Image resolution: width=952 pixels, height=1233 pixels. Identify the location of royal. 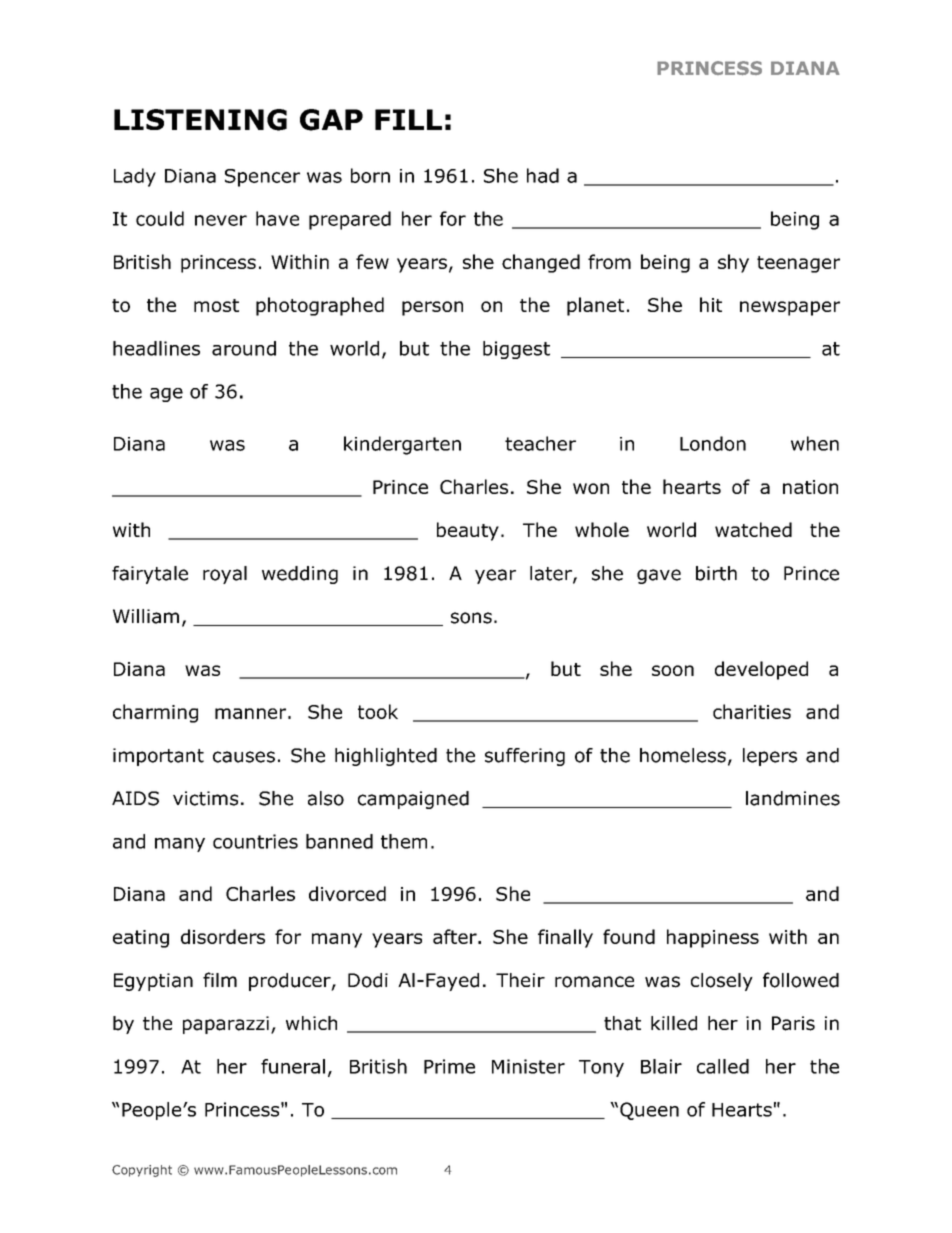
(225, 575).
